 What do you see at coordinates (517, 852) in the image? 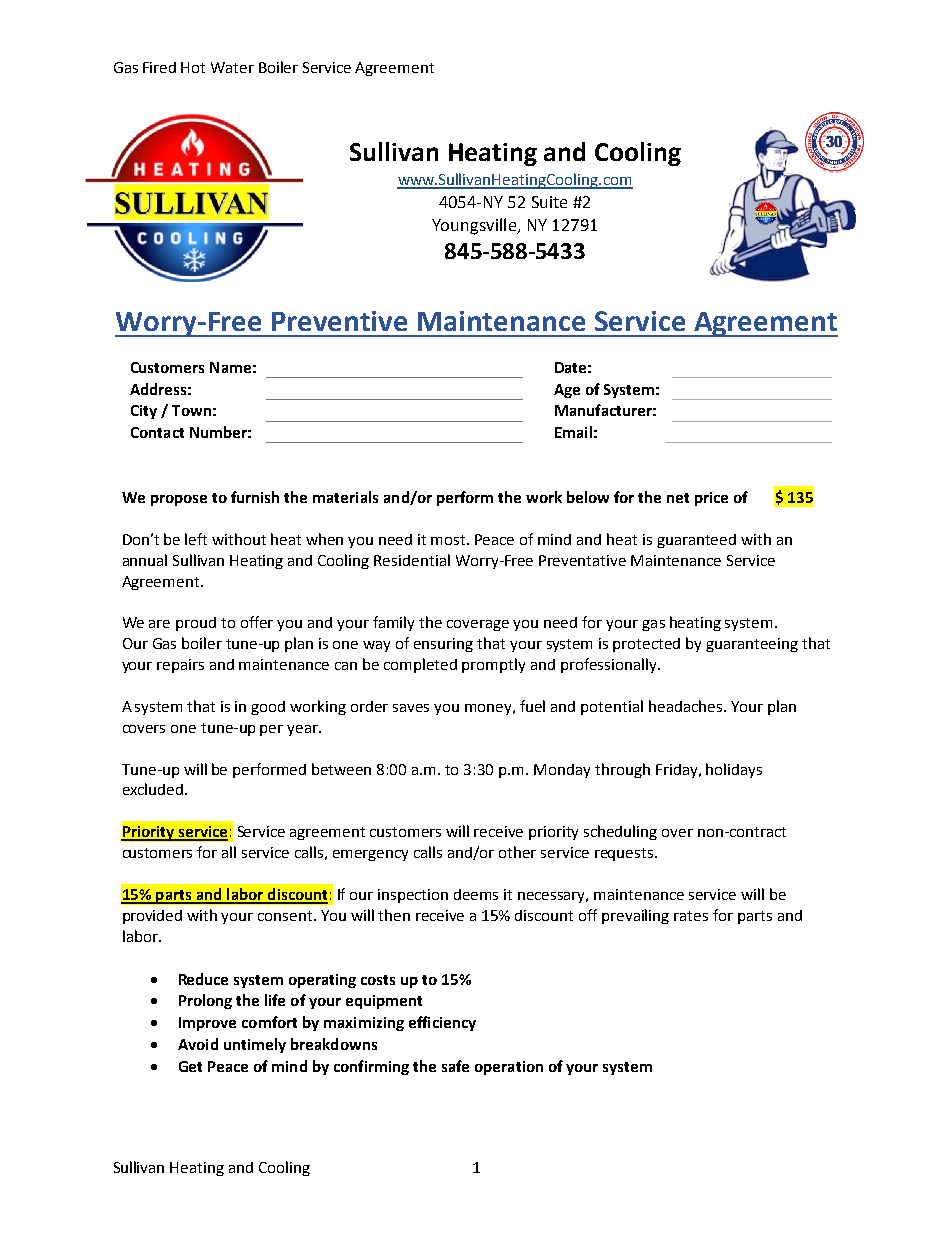
I see `other` at bounding box center [517, 852].
